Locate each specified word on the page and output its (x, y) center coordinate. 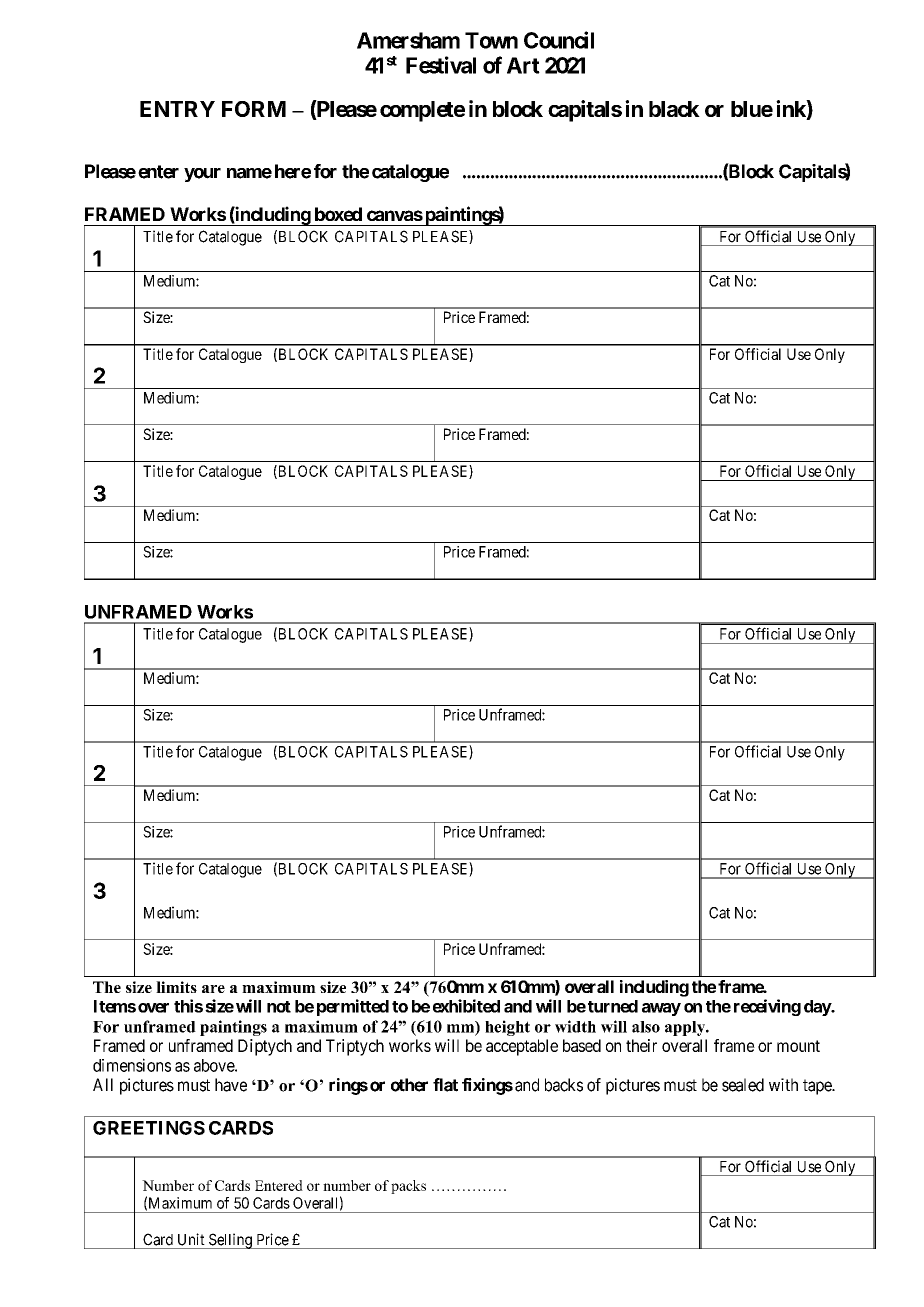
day (818, 1008)
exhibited (466, 1006)
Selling (230, 1241)
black (674, 109)
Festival (441, 65)
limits (176, 987)
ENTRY (177, 109)
